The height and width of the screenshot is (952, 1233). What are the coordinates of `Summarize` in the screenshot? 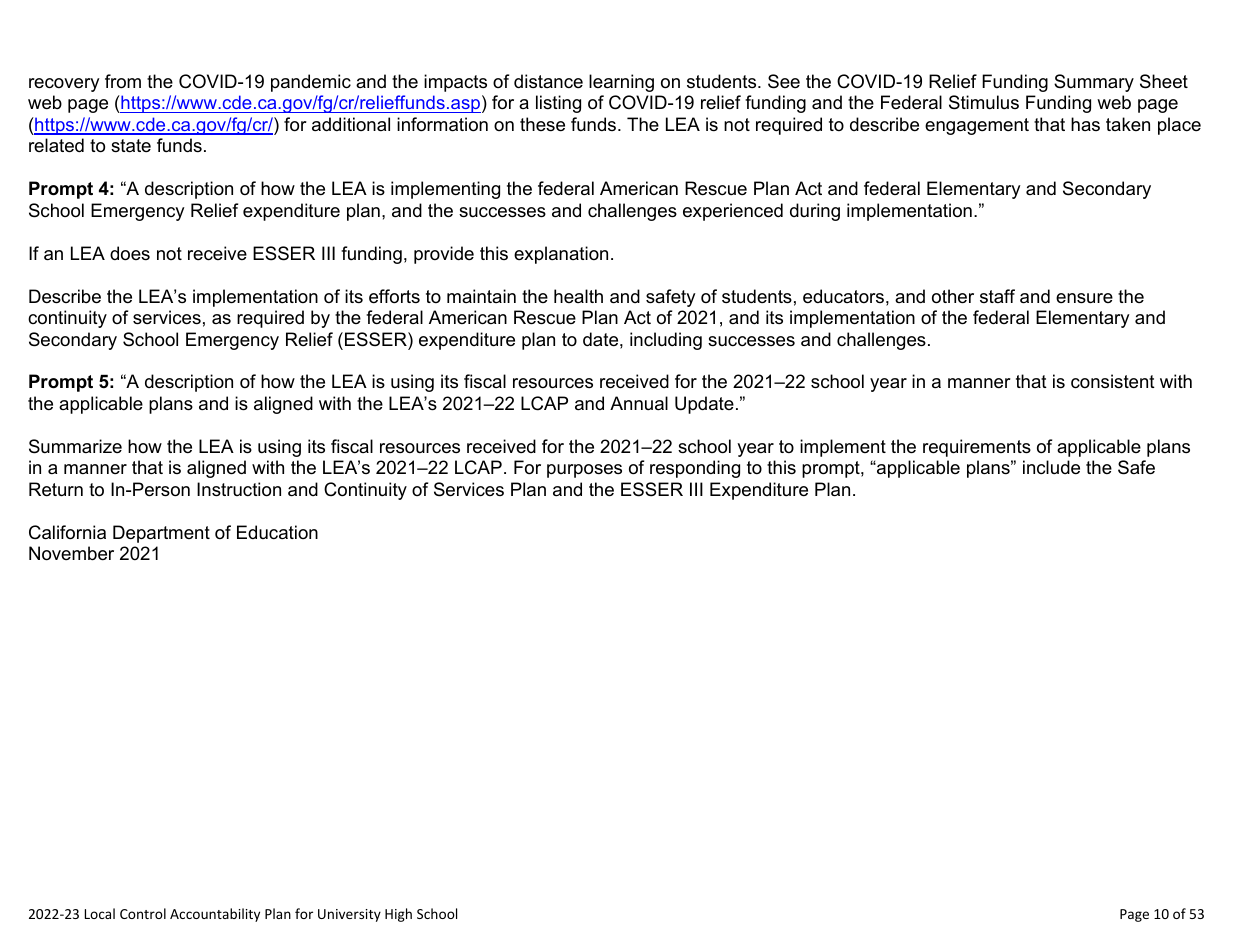 It's located at (75, 446).
